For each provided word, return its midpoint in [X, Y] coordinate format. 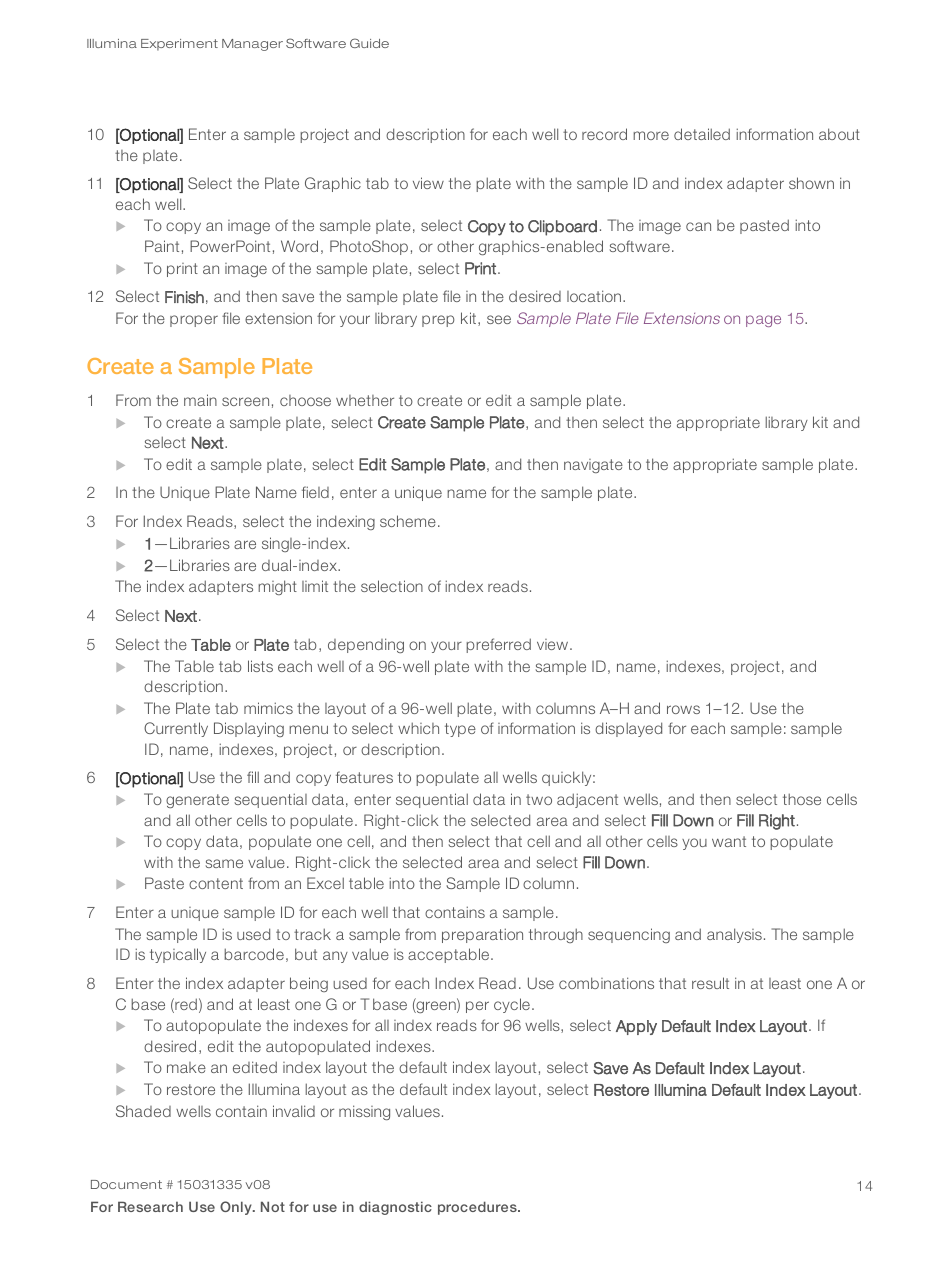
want [729, 841]
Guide [369, 43]
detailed [702, 134]
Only [237, 1208]
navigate [593, 466]
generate [197, 801]
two [539, 799]
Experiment [179, 45]
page [763, 321]
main [200, 400]
